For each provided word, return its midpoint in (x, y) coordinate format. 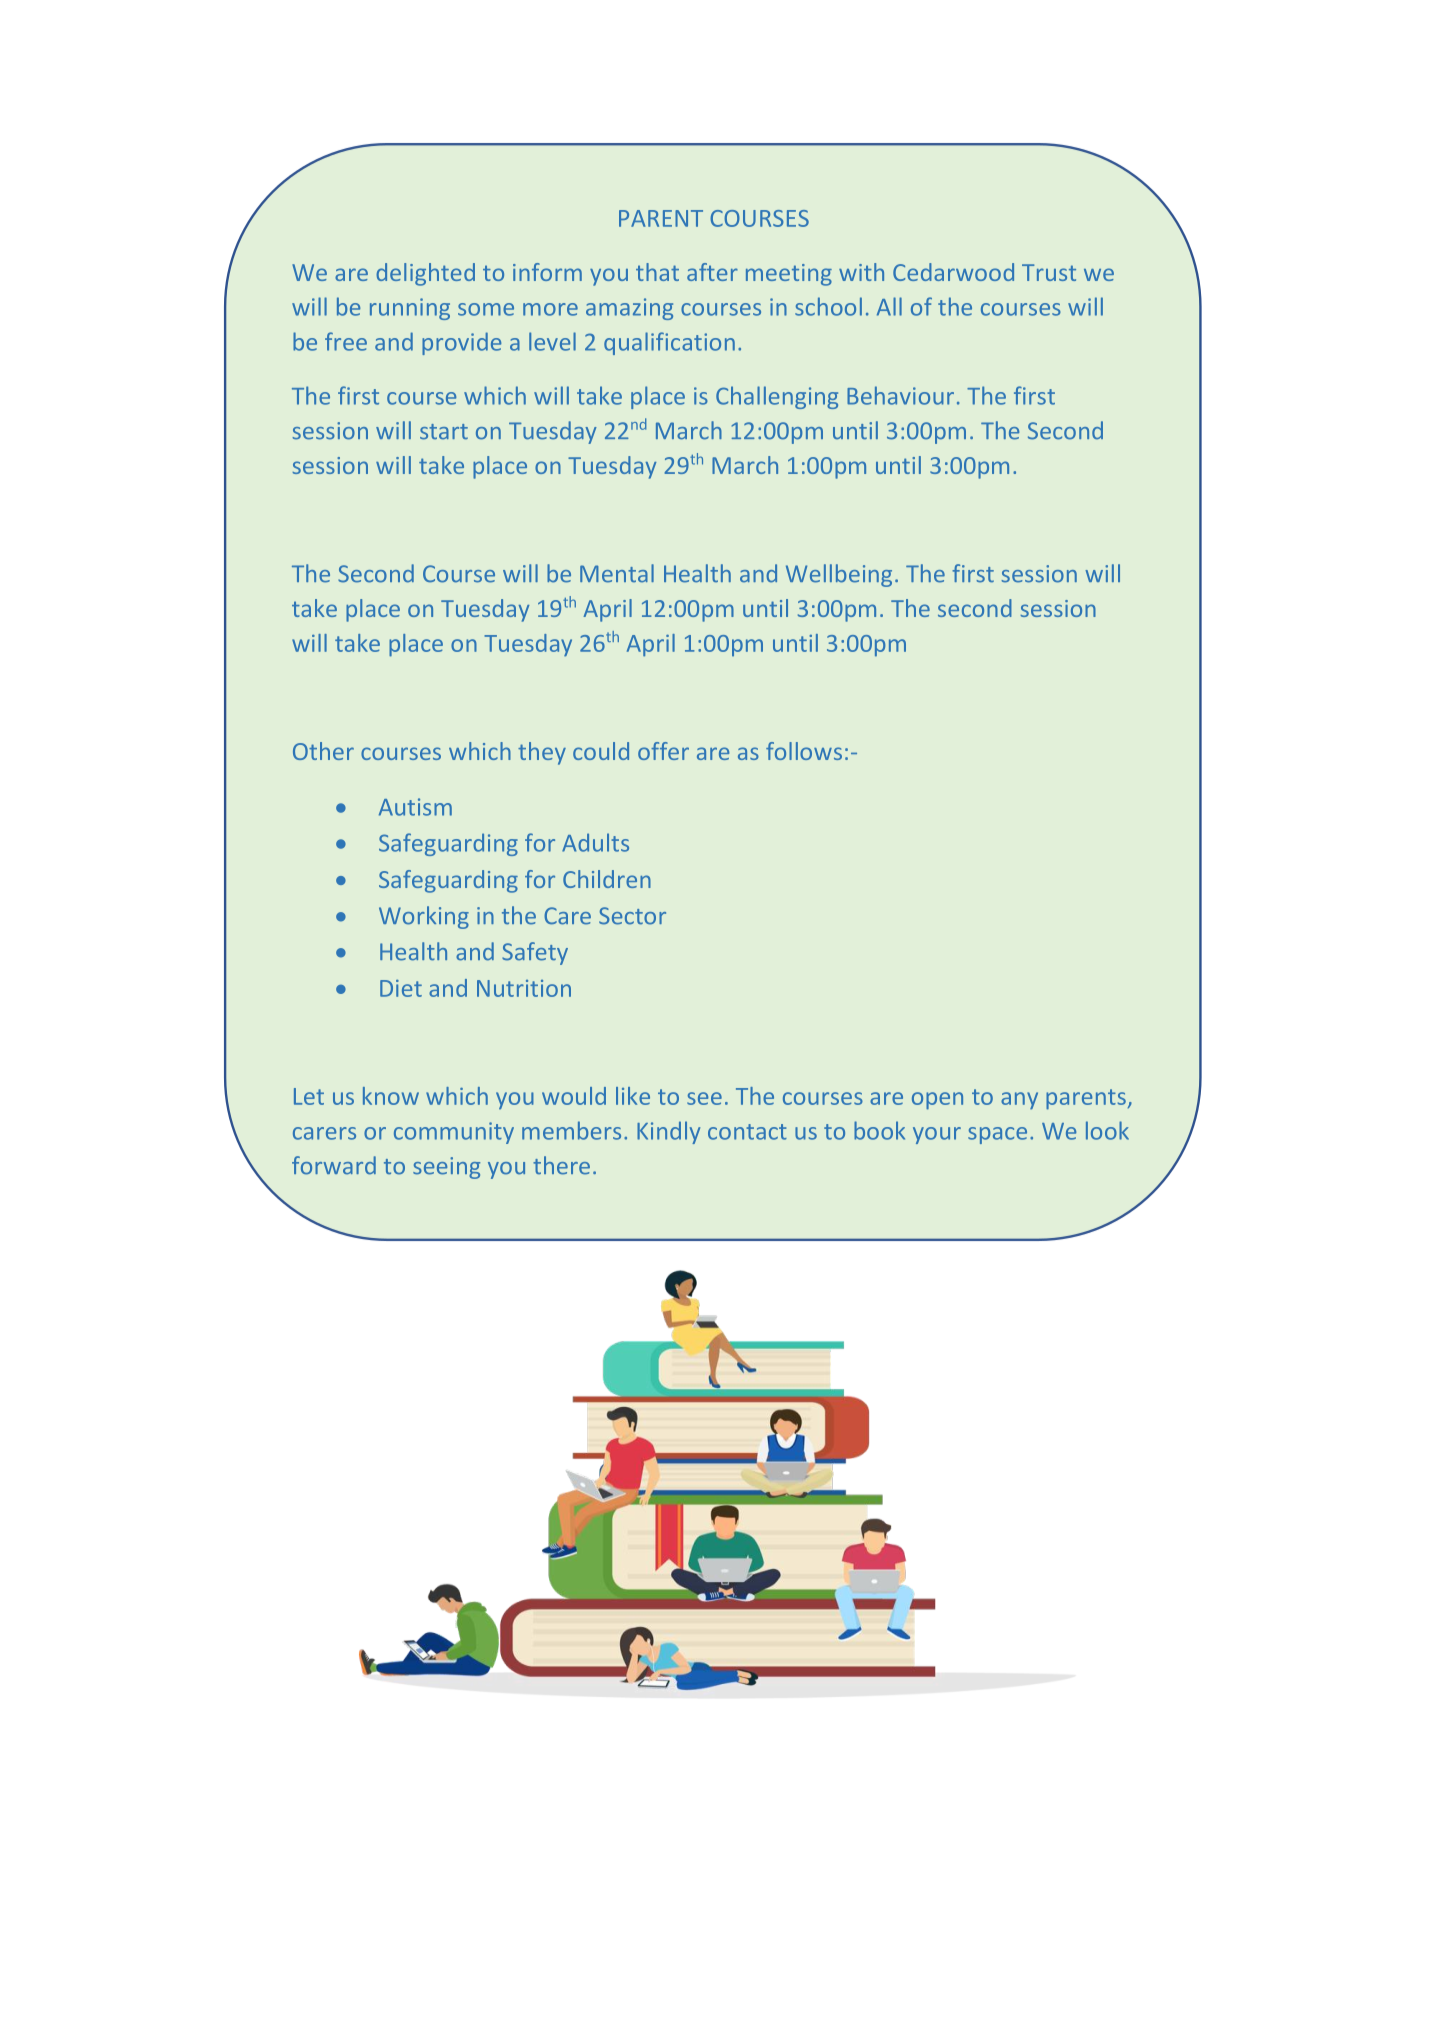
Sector (632, 916)
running (410, 309)
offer (663, 751)
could (601, 751)
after (712, 272)
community (454, 1133)
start (444, 432)
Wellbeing (839, 575)
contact (747, 1132)
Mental (617, 573)
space (997, 1135)
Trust (1049, 272)
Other (323, 751)
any (1019, 1101)
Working (424, 917)
